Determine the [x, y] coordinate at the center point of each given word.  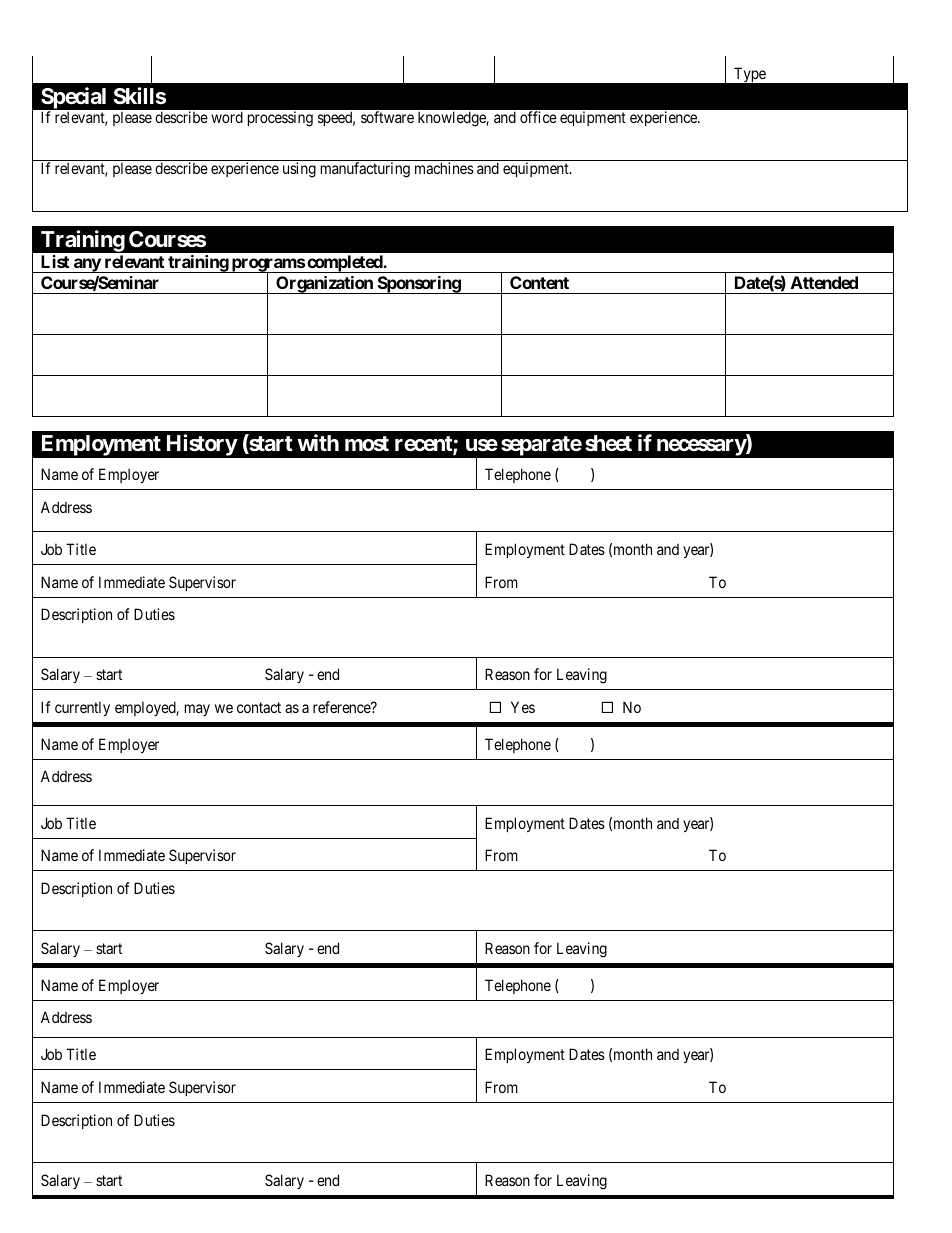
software [387, 117]
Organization [324, 285]
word [227, 117]
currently [82, 708]
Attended [824, 282]
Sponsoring [418, 285]
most [367, 444]
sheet [608, 443]
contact [259, 707]
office [538, 117]
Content [539, 282]
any [86, 265]
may [197, 710]
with [318, 442]
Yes [523, 707]
